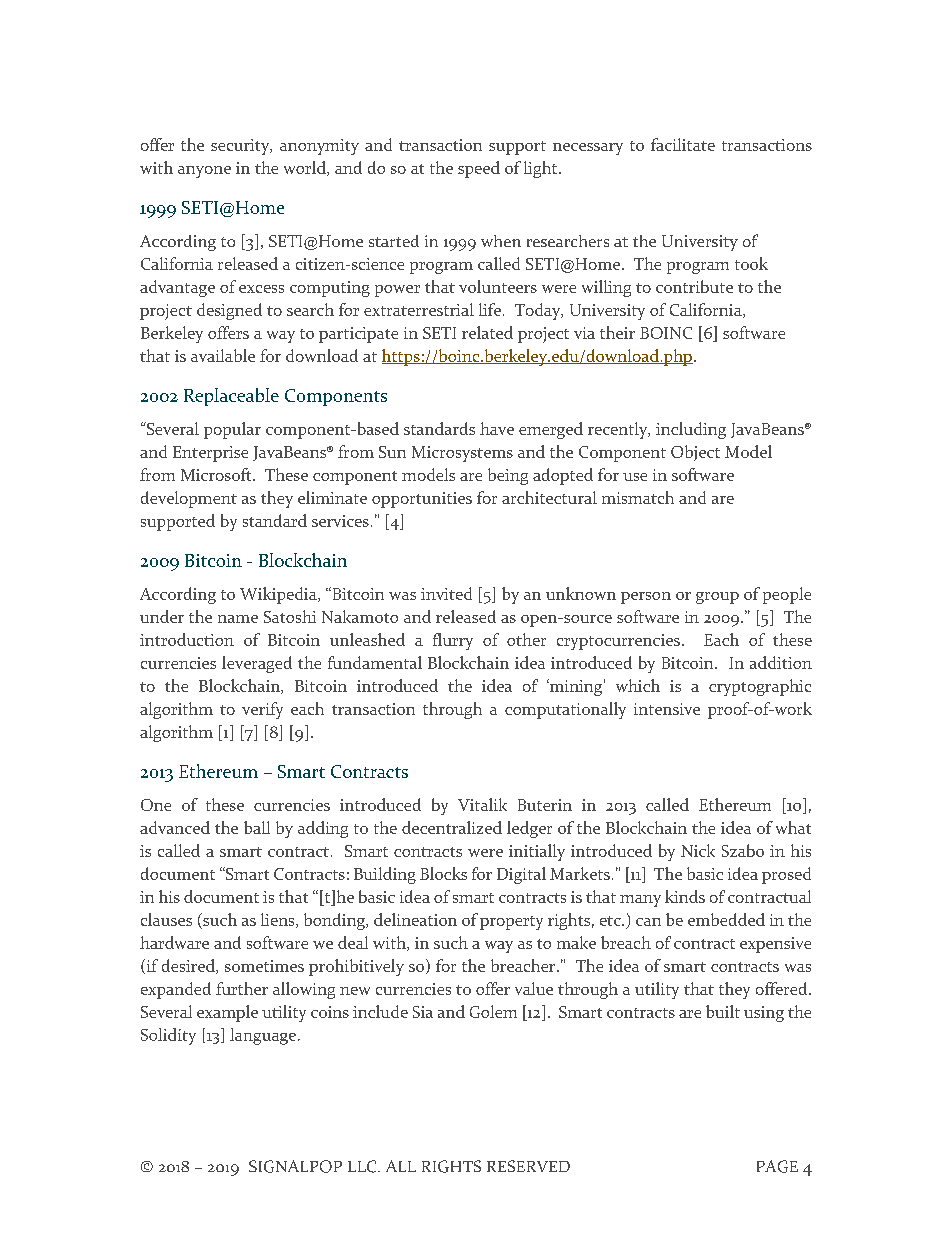 Image resolution: width=952 pixels, height=1233 pixels. What do you see at coordinates (479, 169) in the screenshot?
I see `speed` at bounding box center [479, 169].
